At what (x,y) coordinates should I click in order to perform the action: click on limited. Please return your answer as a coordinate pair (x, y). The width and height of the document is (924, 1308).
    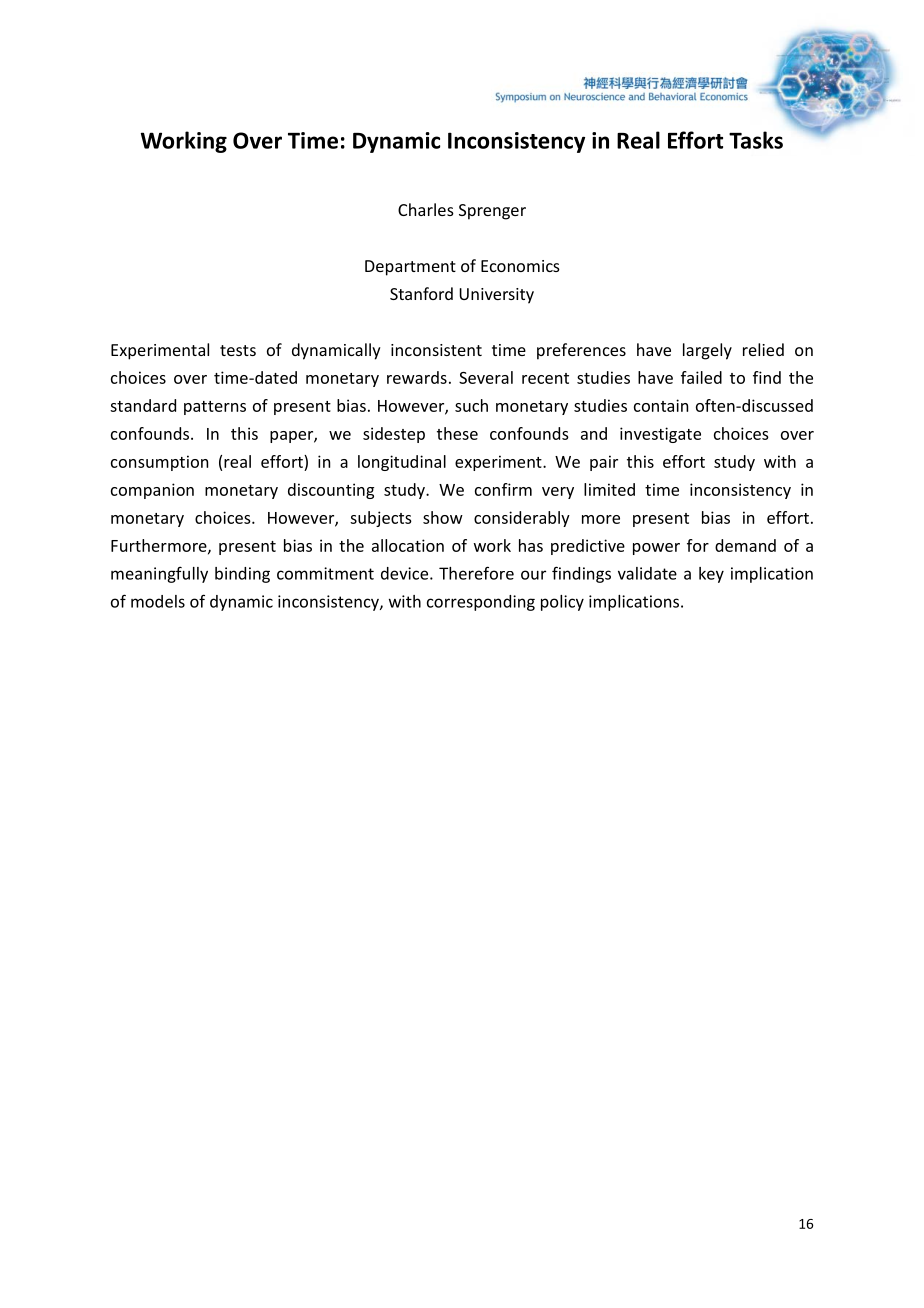
    Looking at the image, I should click on (609, 489).
